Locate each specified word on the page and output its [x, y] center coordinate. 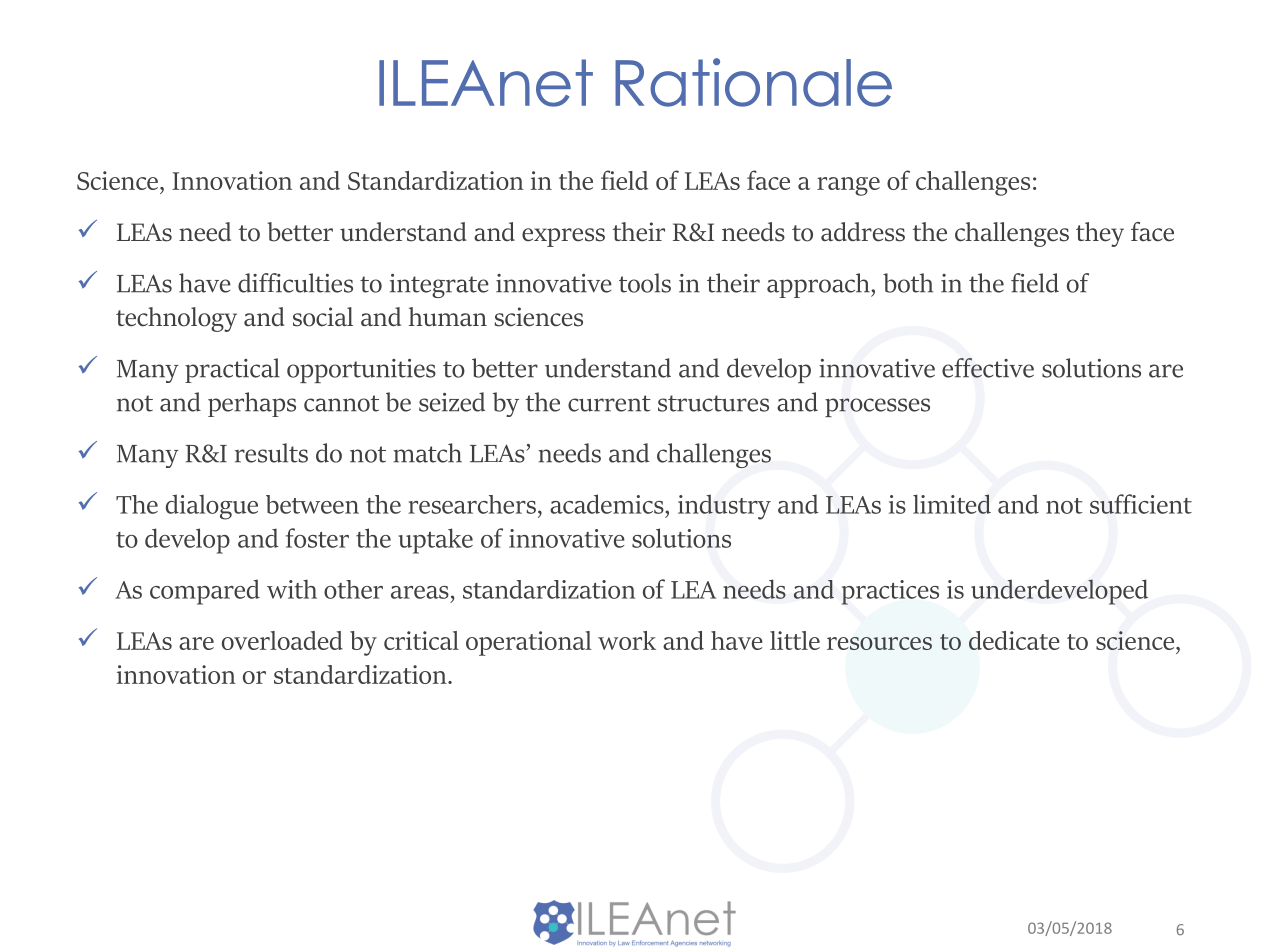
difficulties [295, 283]
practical [232, 370]
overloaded [282, 640]
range [848, 186]
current [609, 403]
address [863, 232]
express [563, 237]
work [627, 640]
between [312, 504]
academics [608, 504]
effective [988, 368]
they [1100, 234]
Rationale [753, 82]
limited [952, 504]
